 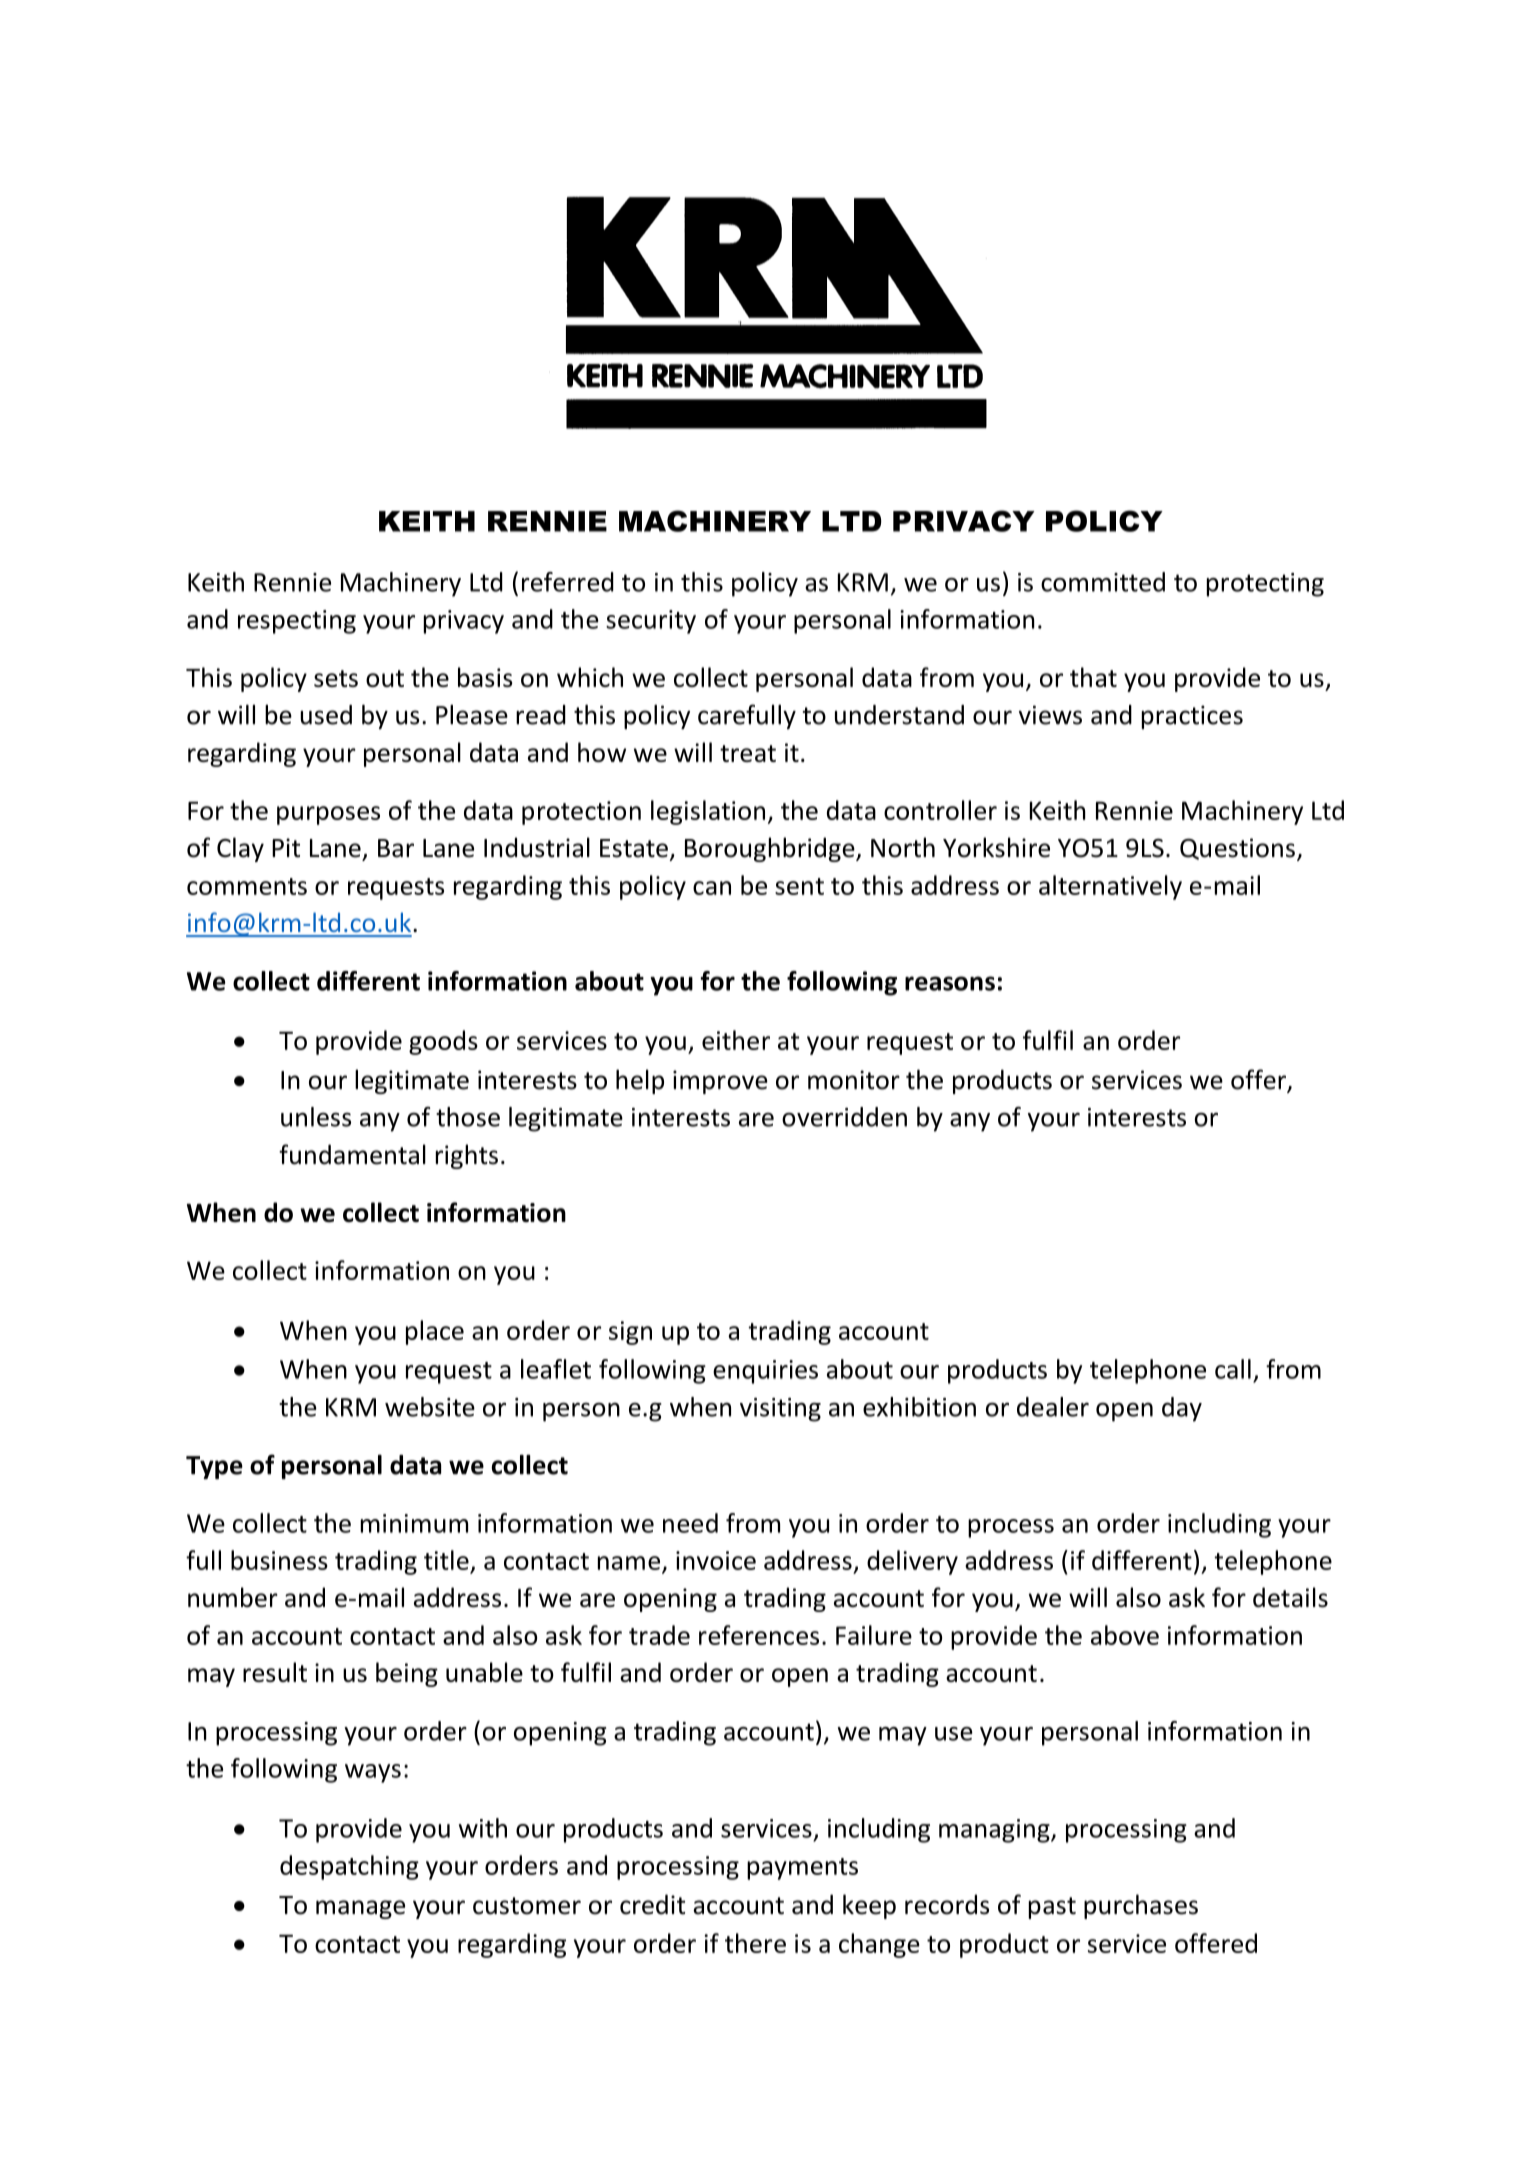 What do you see at coordinates (736, 1040) in the document?
I see `either` at bounding box center [736, 1040].
